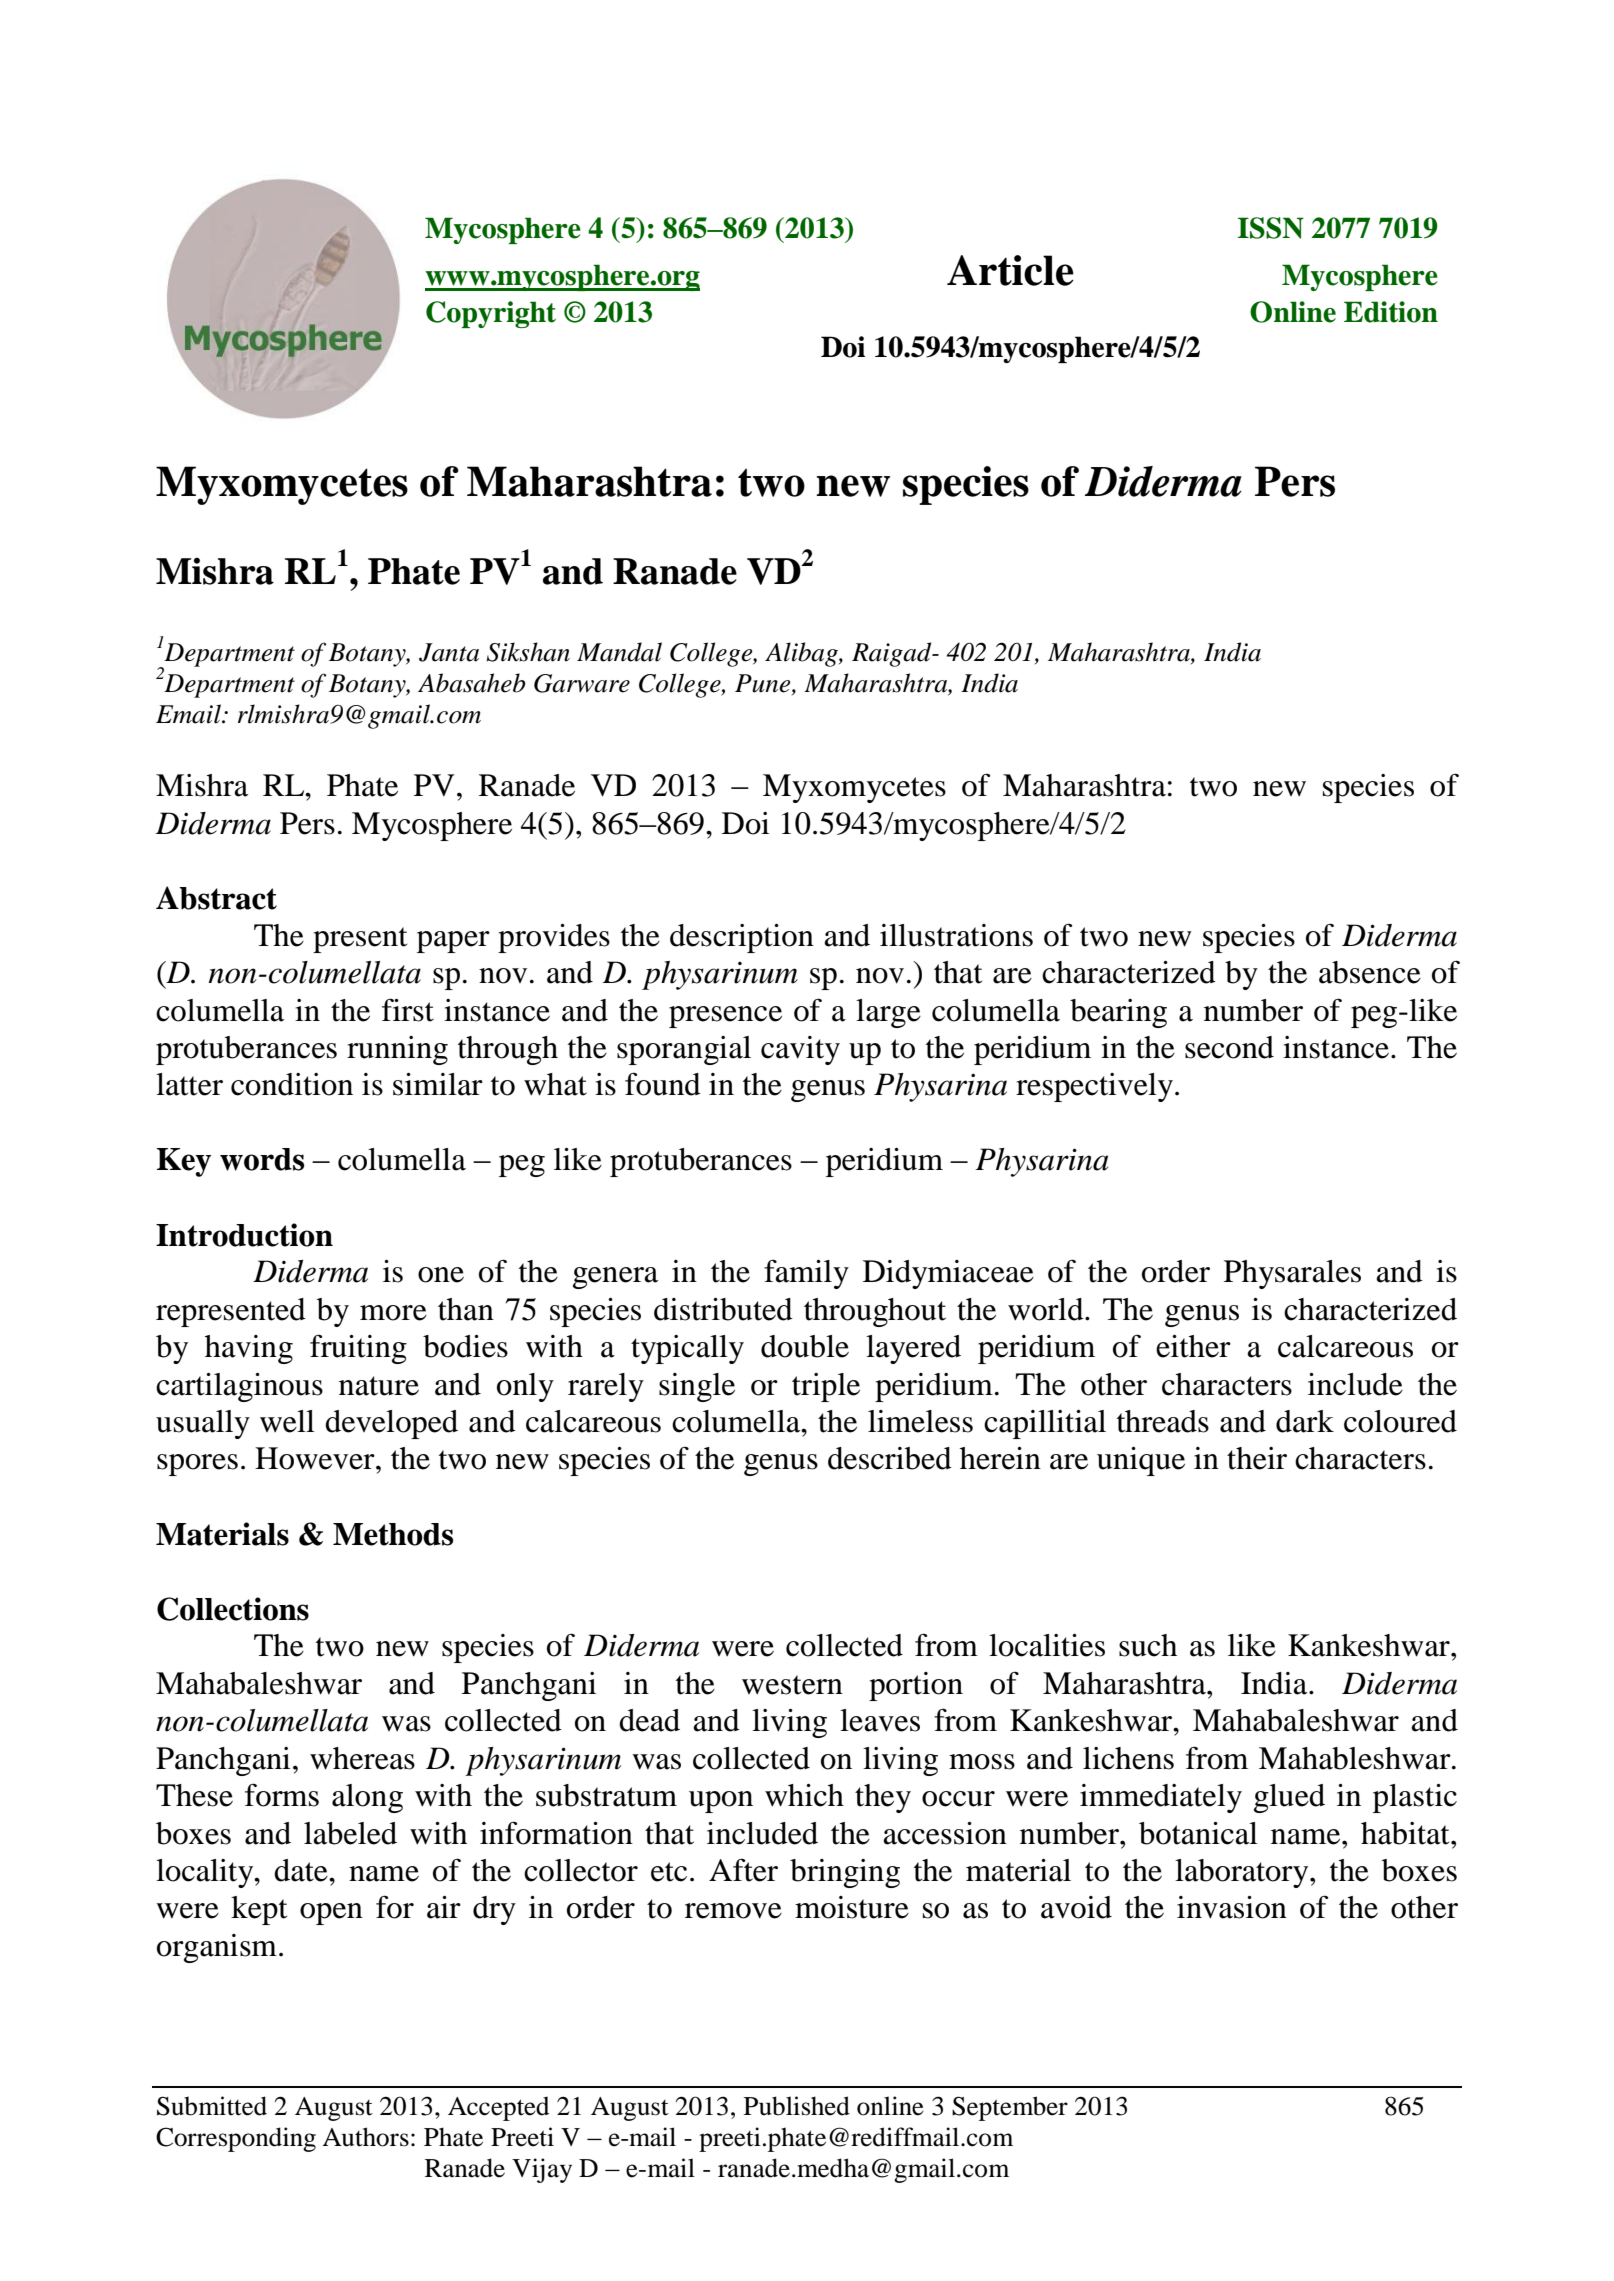 The image size is (1614, 2281). What do you see at coordinates (316, 1458) in the page?
I see `However` at bounding box center [316, 1458].
